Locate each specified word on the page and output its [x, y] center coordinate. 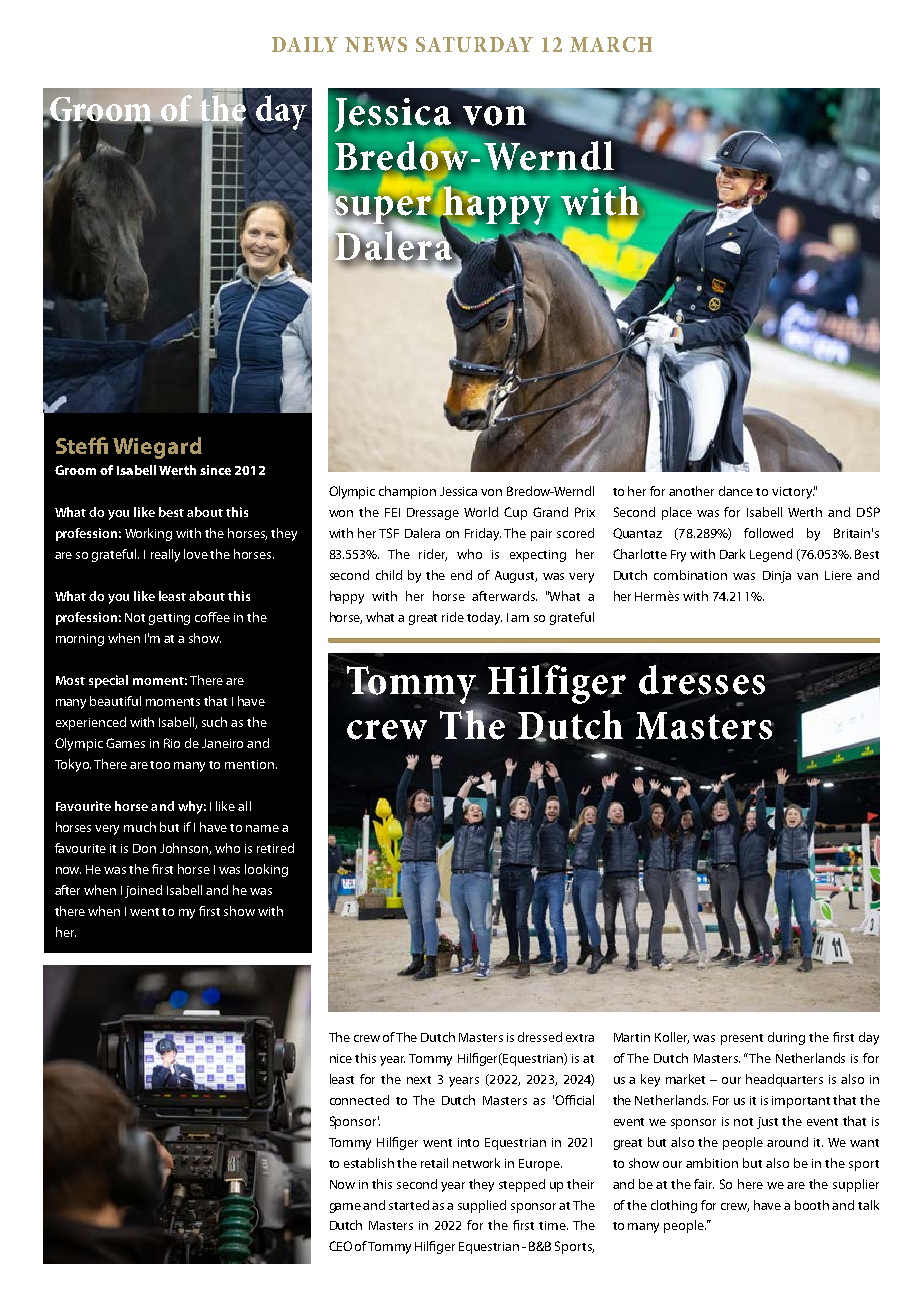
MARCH [611, 44]
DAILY [305, 44]
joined [143, 891]
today [484, 618]
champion [407, 492]
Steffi [82, 445]
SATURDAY [474, 44]
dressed [540, 1037]
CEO [340, 1246]
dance [736, 491]
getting [169, 619]
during [786, 1038]
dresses [702, 680]
